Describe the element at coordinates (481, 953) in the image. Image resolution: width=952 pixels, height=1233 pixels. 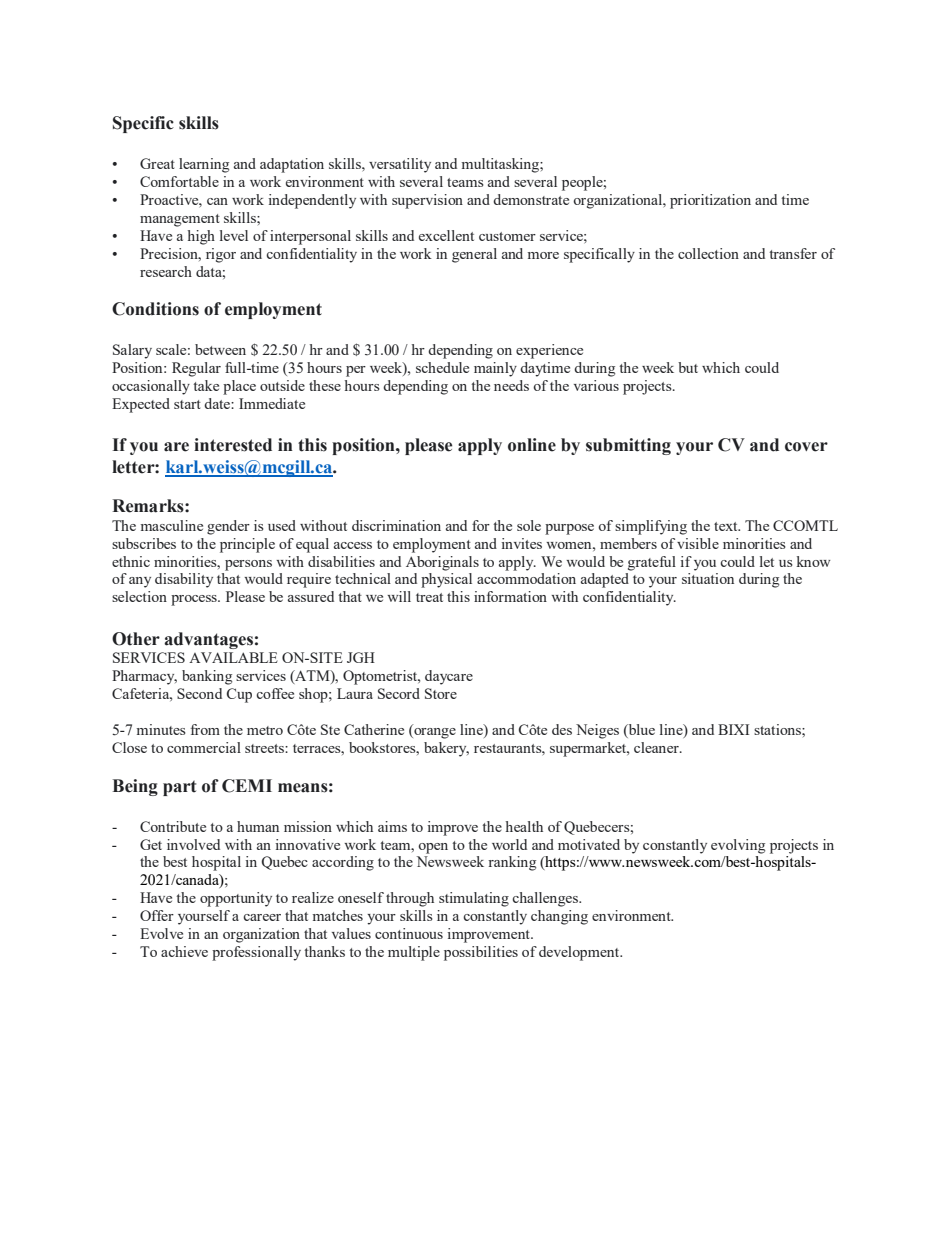
I see `possibilities` at that location.
